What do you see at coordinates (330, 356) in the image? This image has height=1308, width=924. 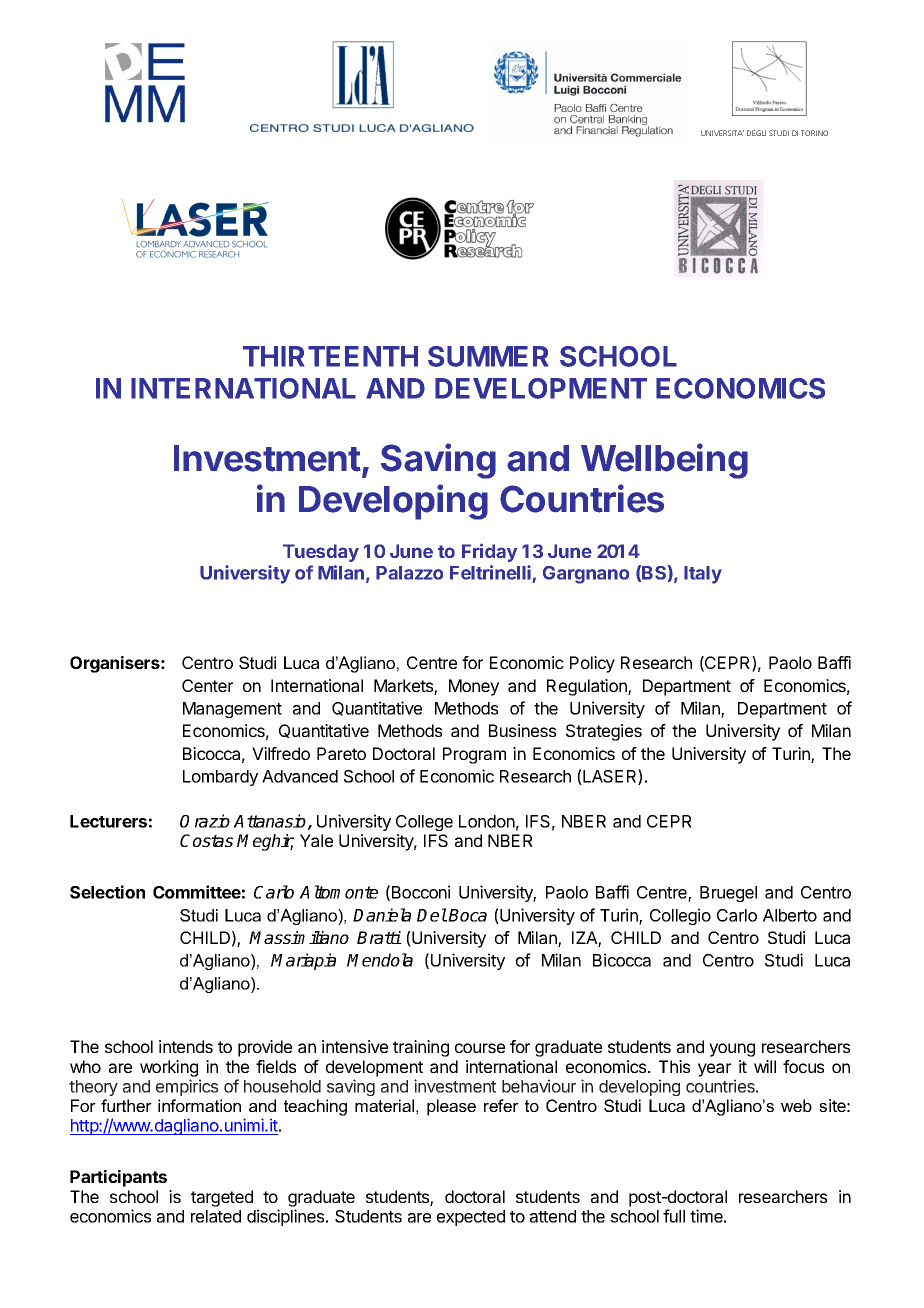 I see `THIRTEENTH` at bounding box center [330, 356].
